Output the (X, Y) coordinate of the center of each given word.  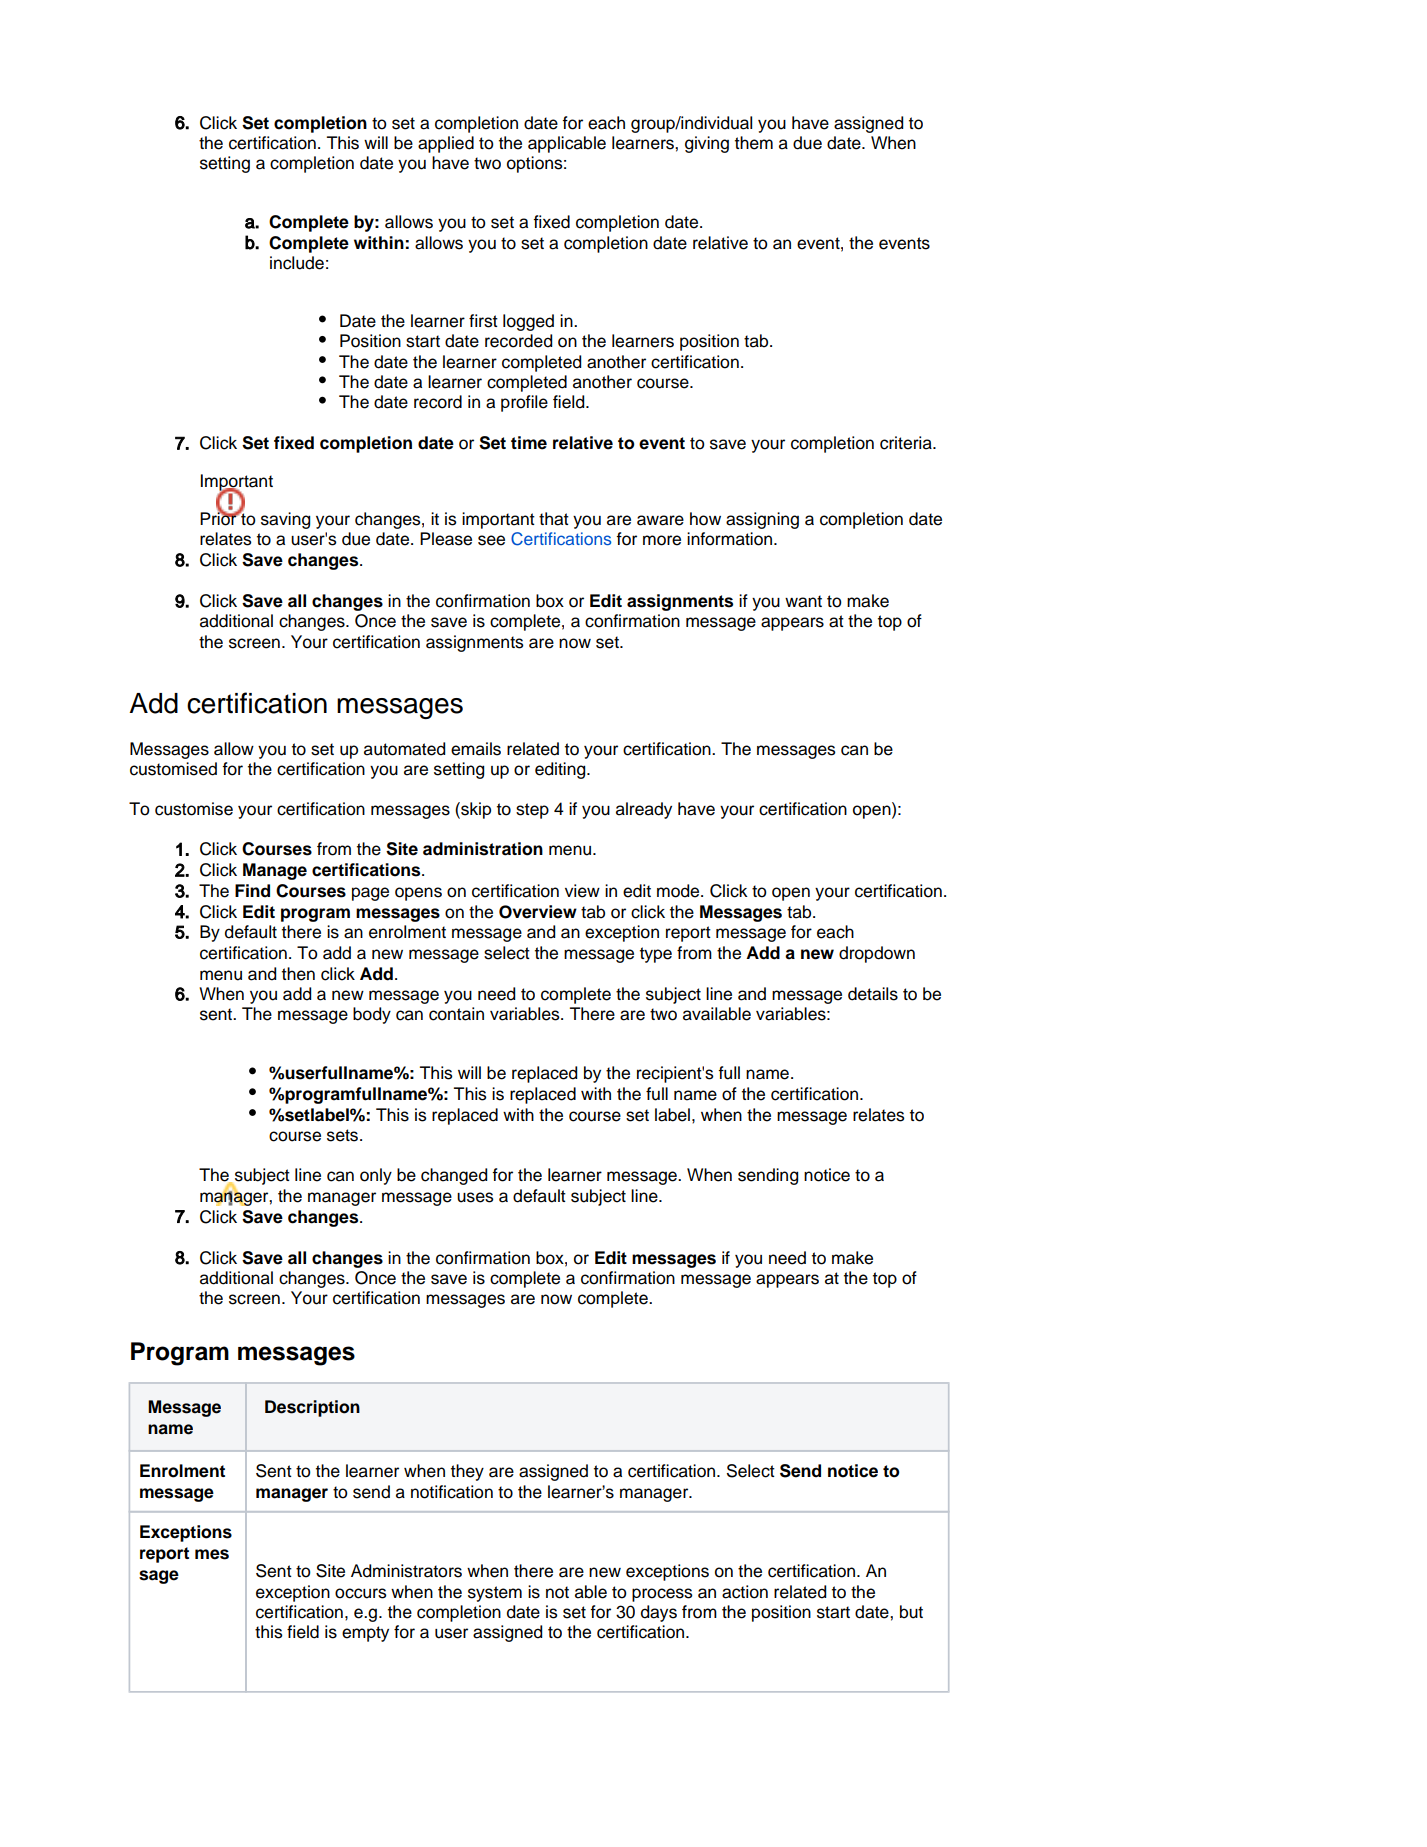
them (754, 143)
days (659, 1613)
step (532, 811)
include (297, 263)
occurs (361, 1593)
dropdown (877, 954)
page (370, 894)
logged (528, 322)
